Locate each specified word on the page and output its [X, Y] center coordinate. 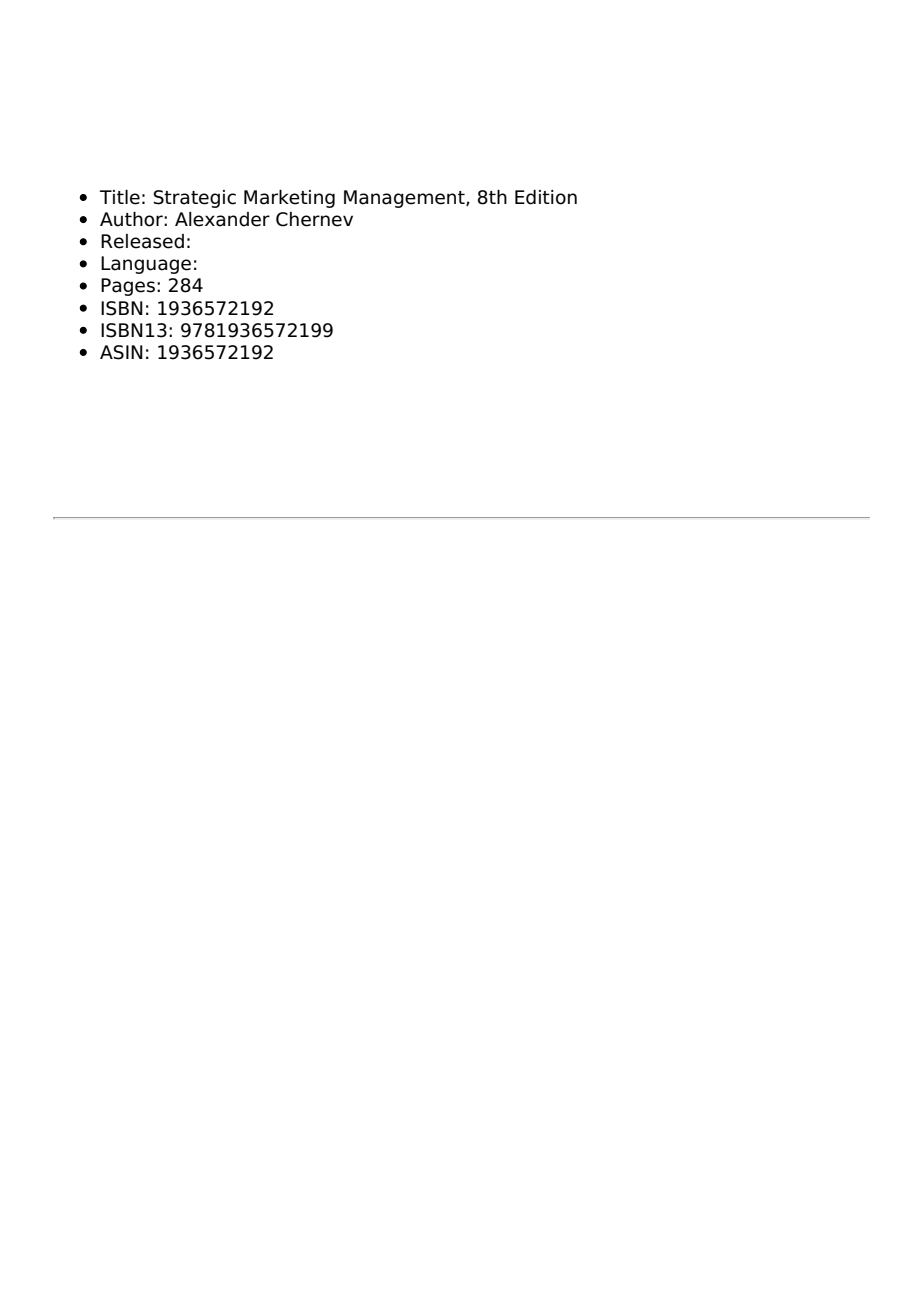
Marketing [289, 199]
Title [120, 197]
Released [142, 241]
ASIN [121, 352]
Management [405, 199]
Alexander [222, 219]
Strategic [195, 199]
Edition [546, 197]
